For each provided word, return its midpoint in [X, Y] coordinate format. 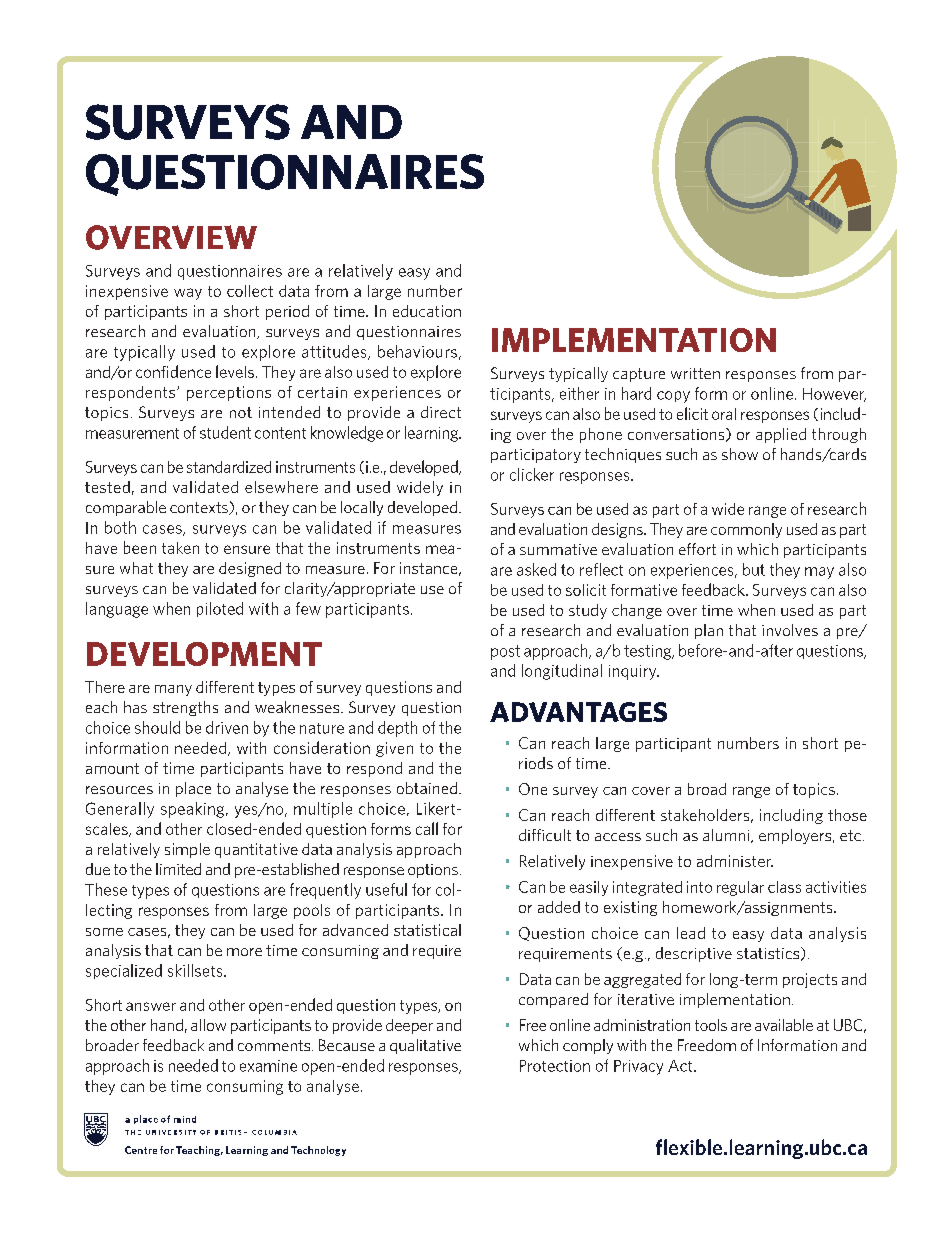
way [188, 294]
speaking [194, 810]
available [784, 1025]
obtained [427, 788]
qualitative [425, 1046]
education [427, 311]
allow [208, 1025]
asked [536, 569]
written [695, 373]
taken [180, 548]
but [754, 569]
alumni [727, 836]
